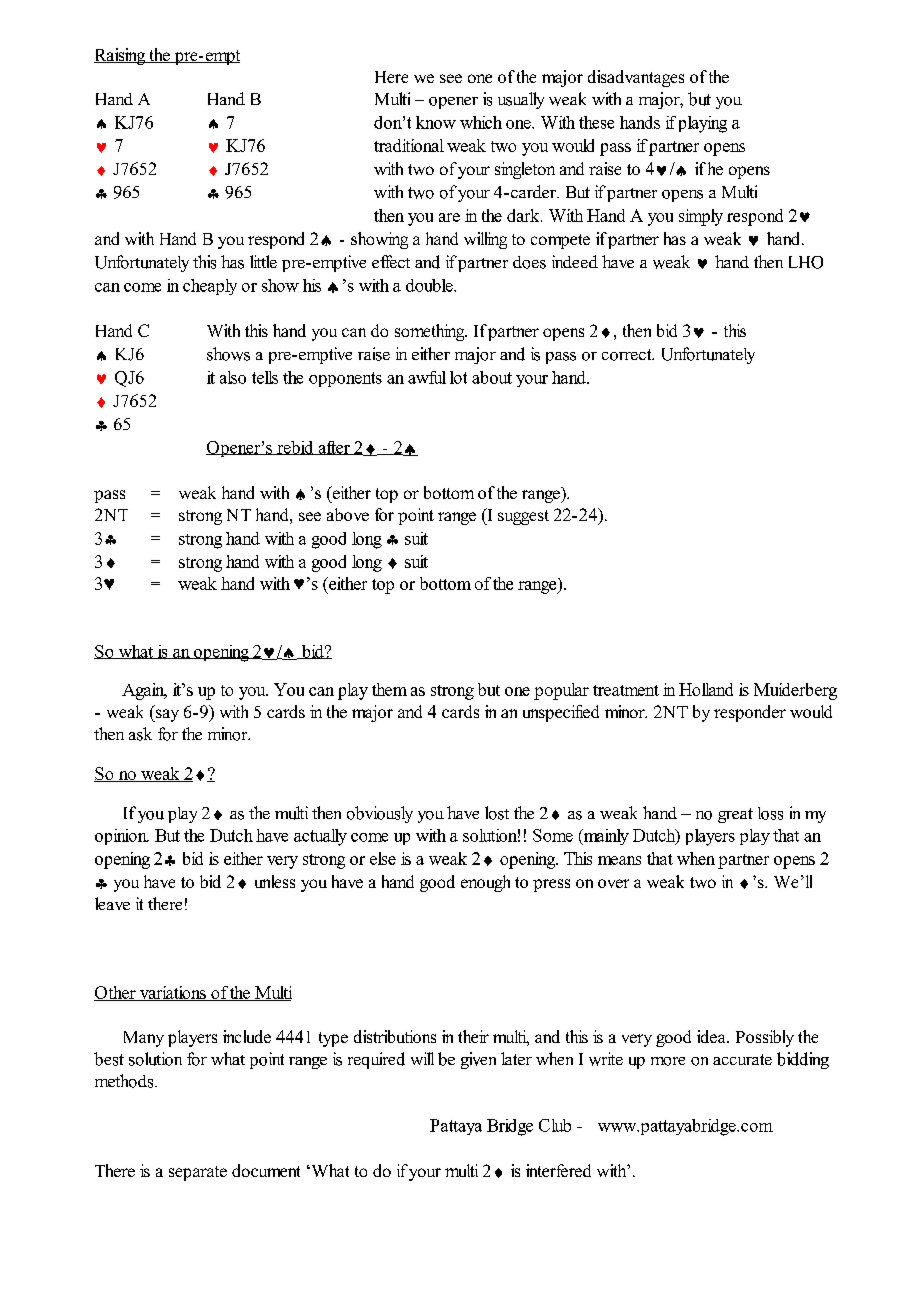 Image resolution: width=924 pixels, height=1308 pixels. What do you see at coordinates (233, 377) in the page?
I see `also` at bounding box center [233, 377].
